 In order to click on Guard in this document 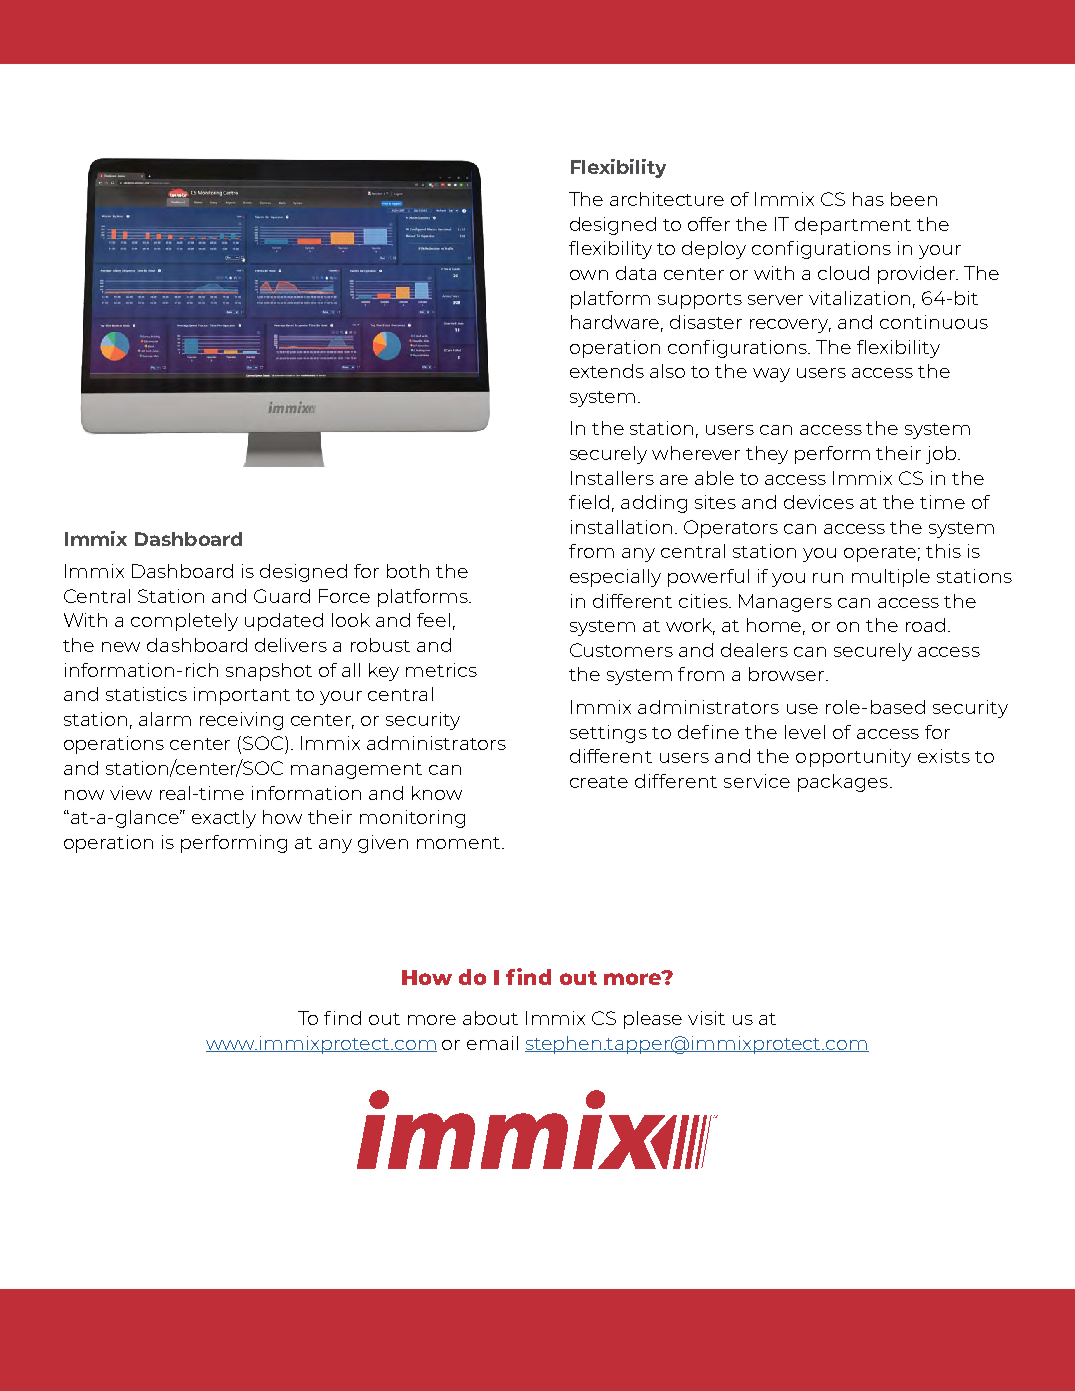, I will do `click(282, 596)`.
